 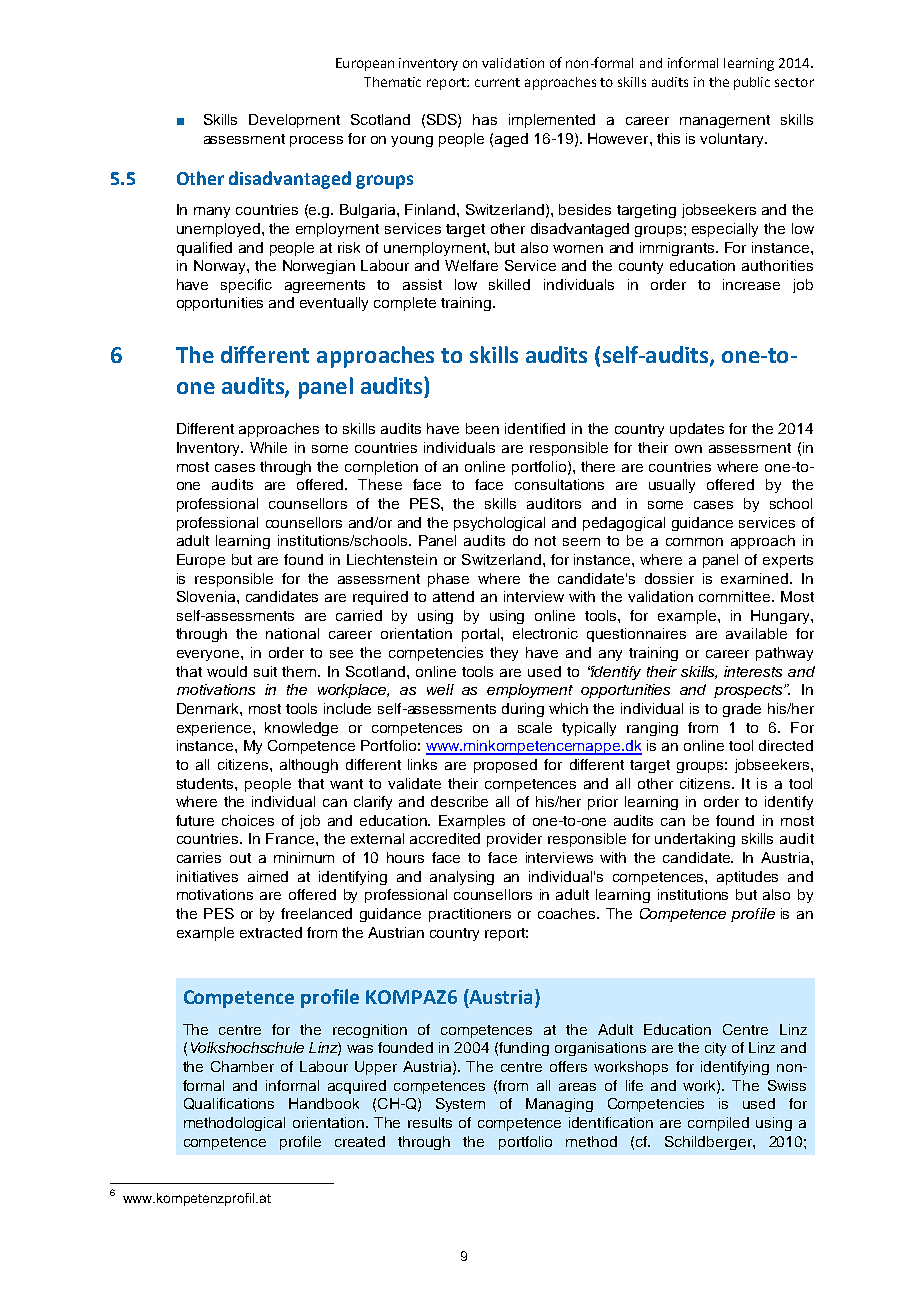 I want to click on portal, so click(x=482, y=635).
